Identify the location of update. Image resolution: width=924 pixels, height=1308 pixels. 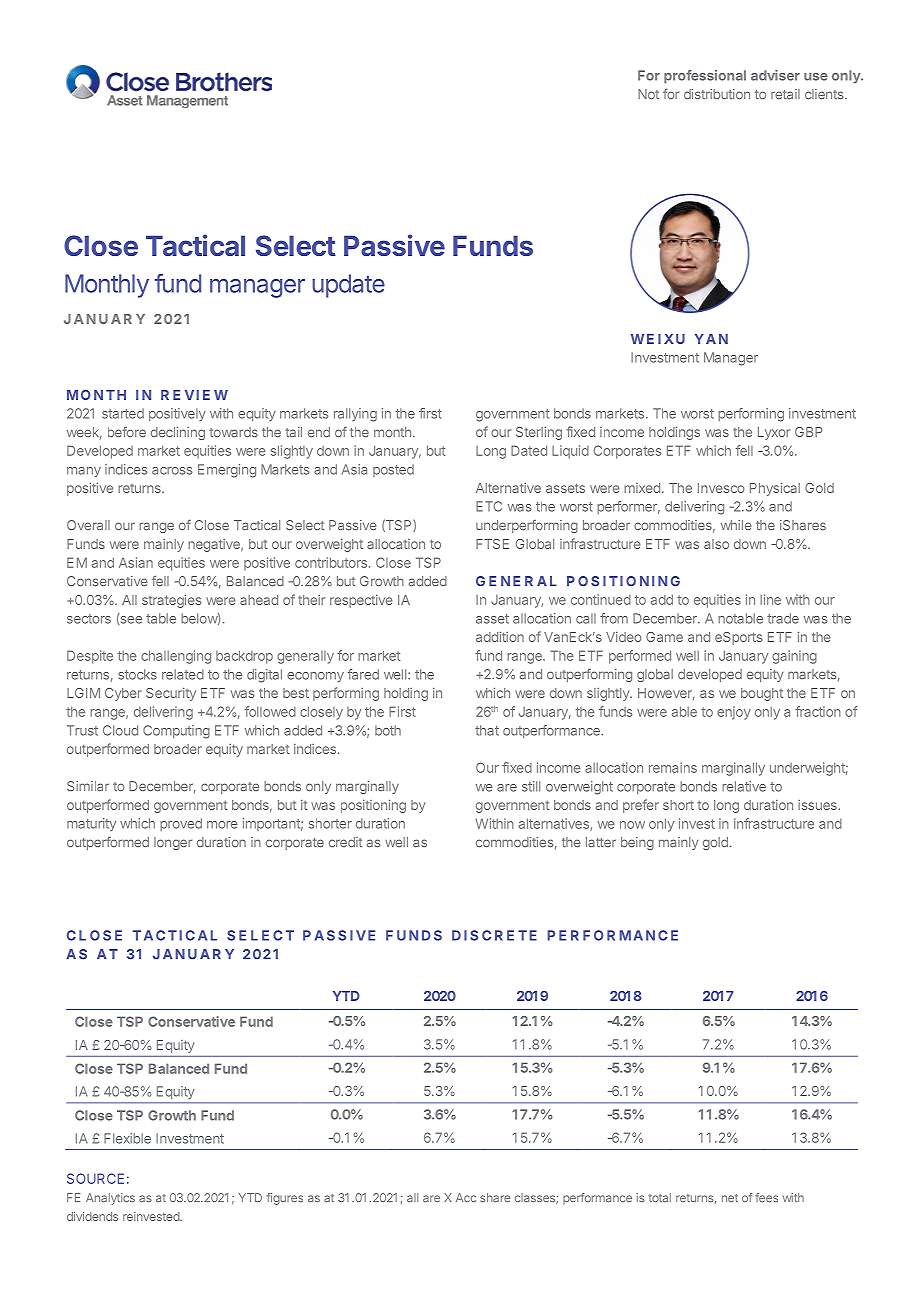
(348, 286).
